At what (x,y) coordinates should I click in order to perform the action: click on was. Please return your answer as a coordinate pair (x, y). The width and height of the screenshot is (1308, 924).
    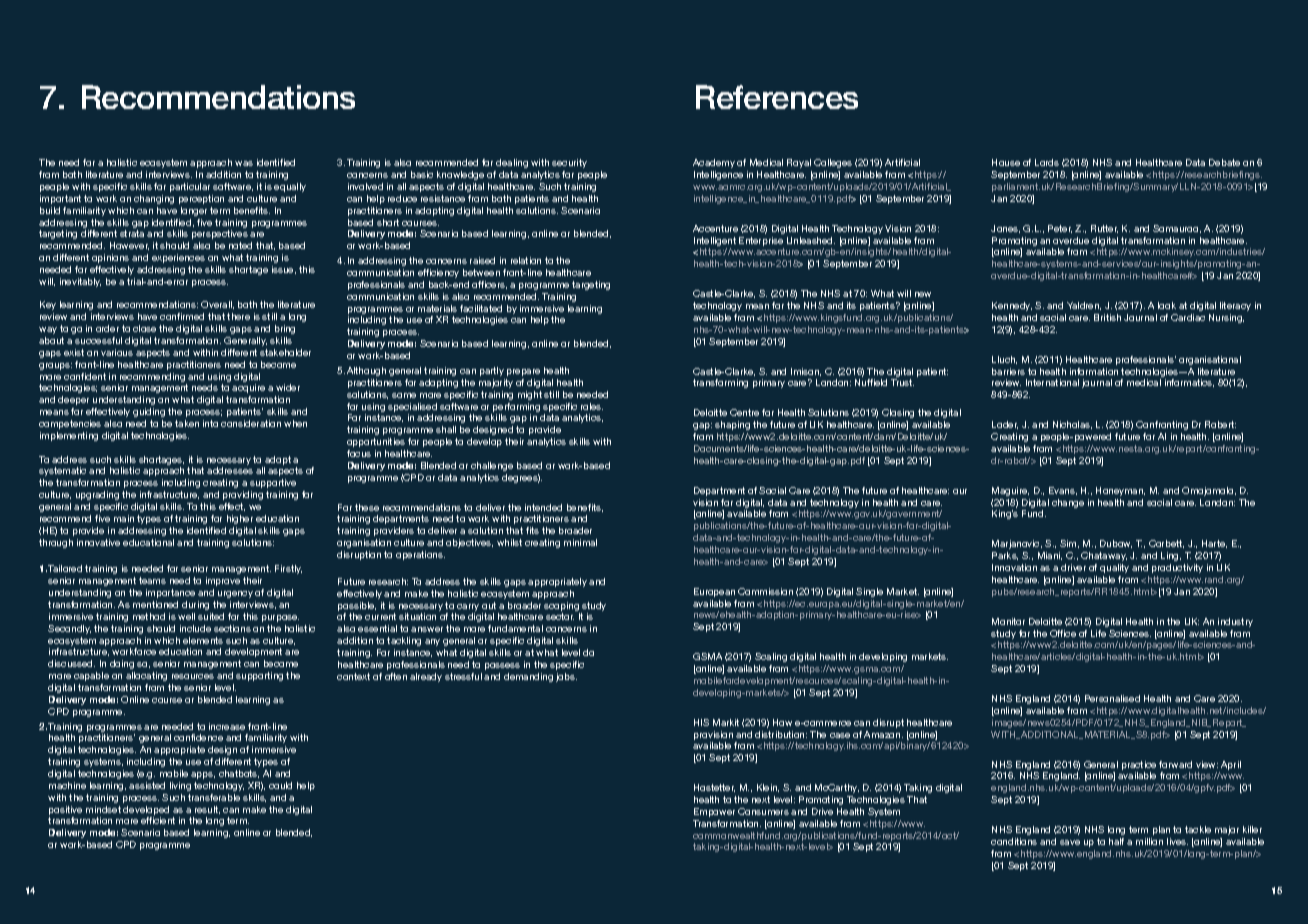
    Looking at the image, I should click on (244, 163).
